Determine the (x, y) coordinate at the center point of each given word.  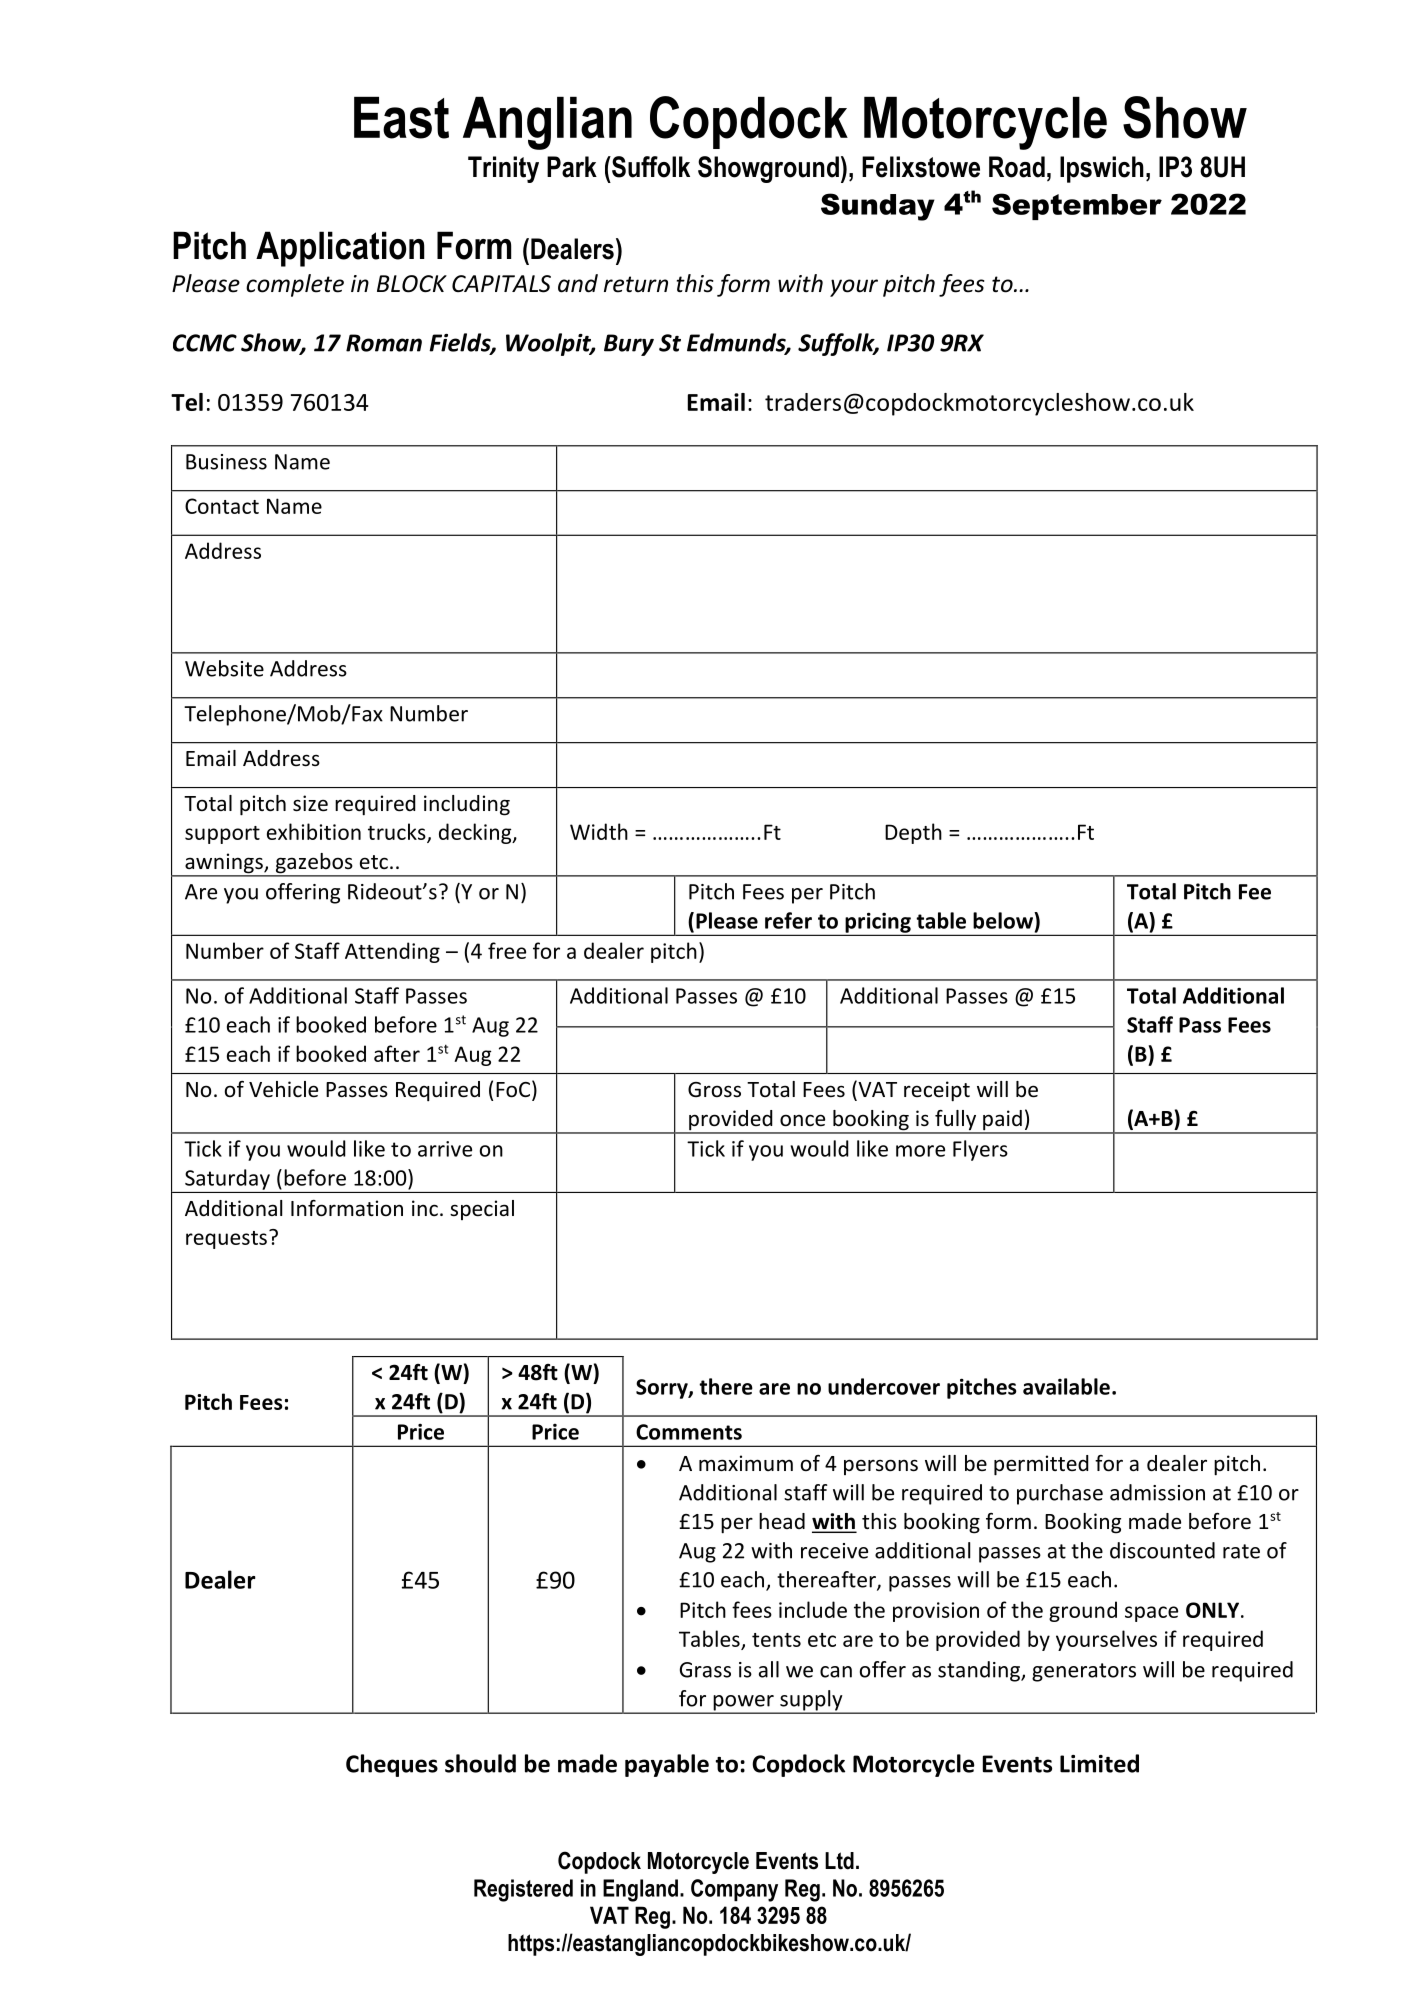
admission (1157, 1492)
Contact (222, 506)
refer (788, 920)
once (802, 1120)
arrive (445, 1149)
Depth (913, 833)
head (782, 1521)
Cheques (392, 1765)
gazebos (314, 864)
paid (1002, 1121)
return (636, 284)
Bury (629, 345)
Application (340, 249)
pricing (878, 923)
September (1077, 206)
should (480, 1763)
